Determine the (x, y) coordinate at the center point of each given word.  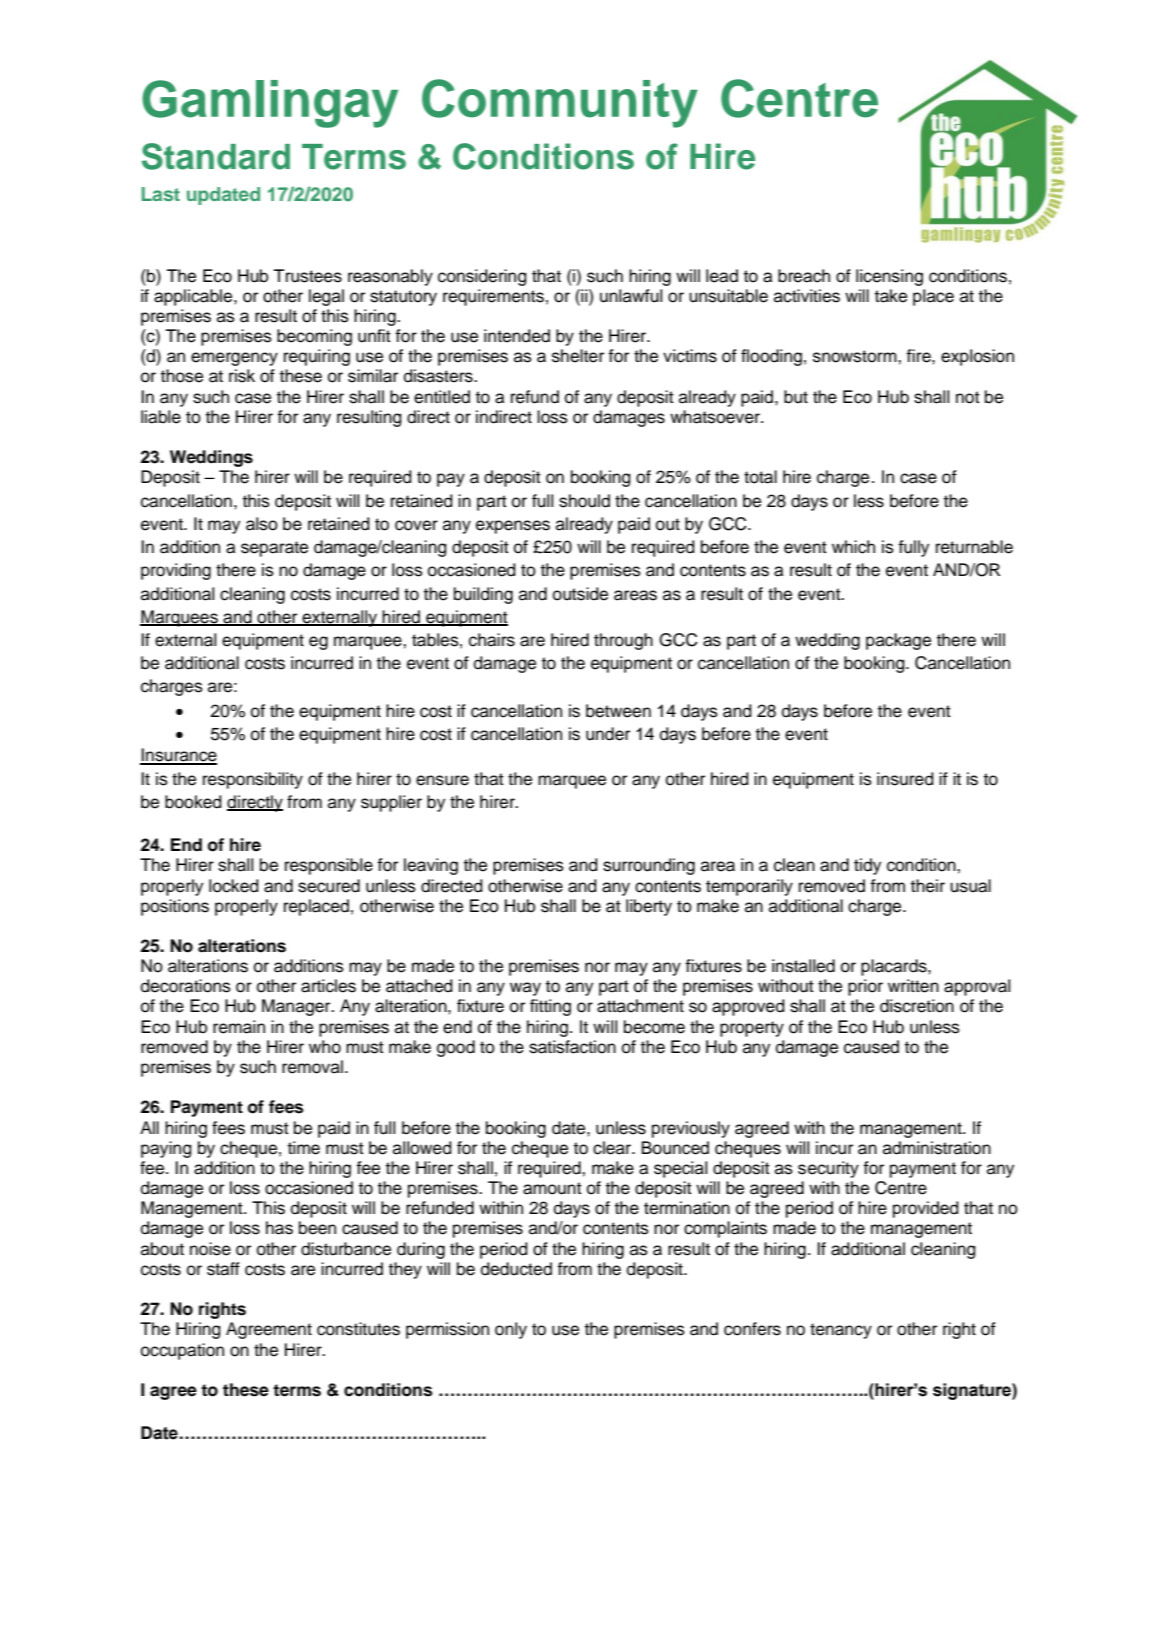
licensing (889, 277)
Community (560, 103)
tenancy (841, 1331)
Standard (216, 156)
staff (223, 1269)
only (511, 1330)
